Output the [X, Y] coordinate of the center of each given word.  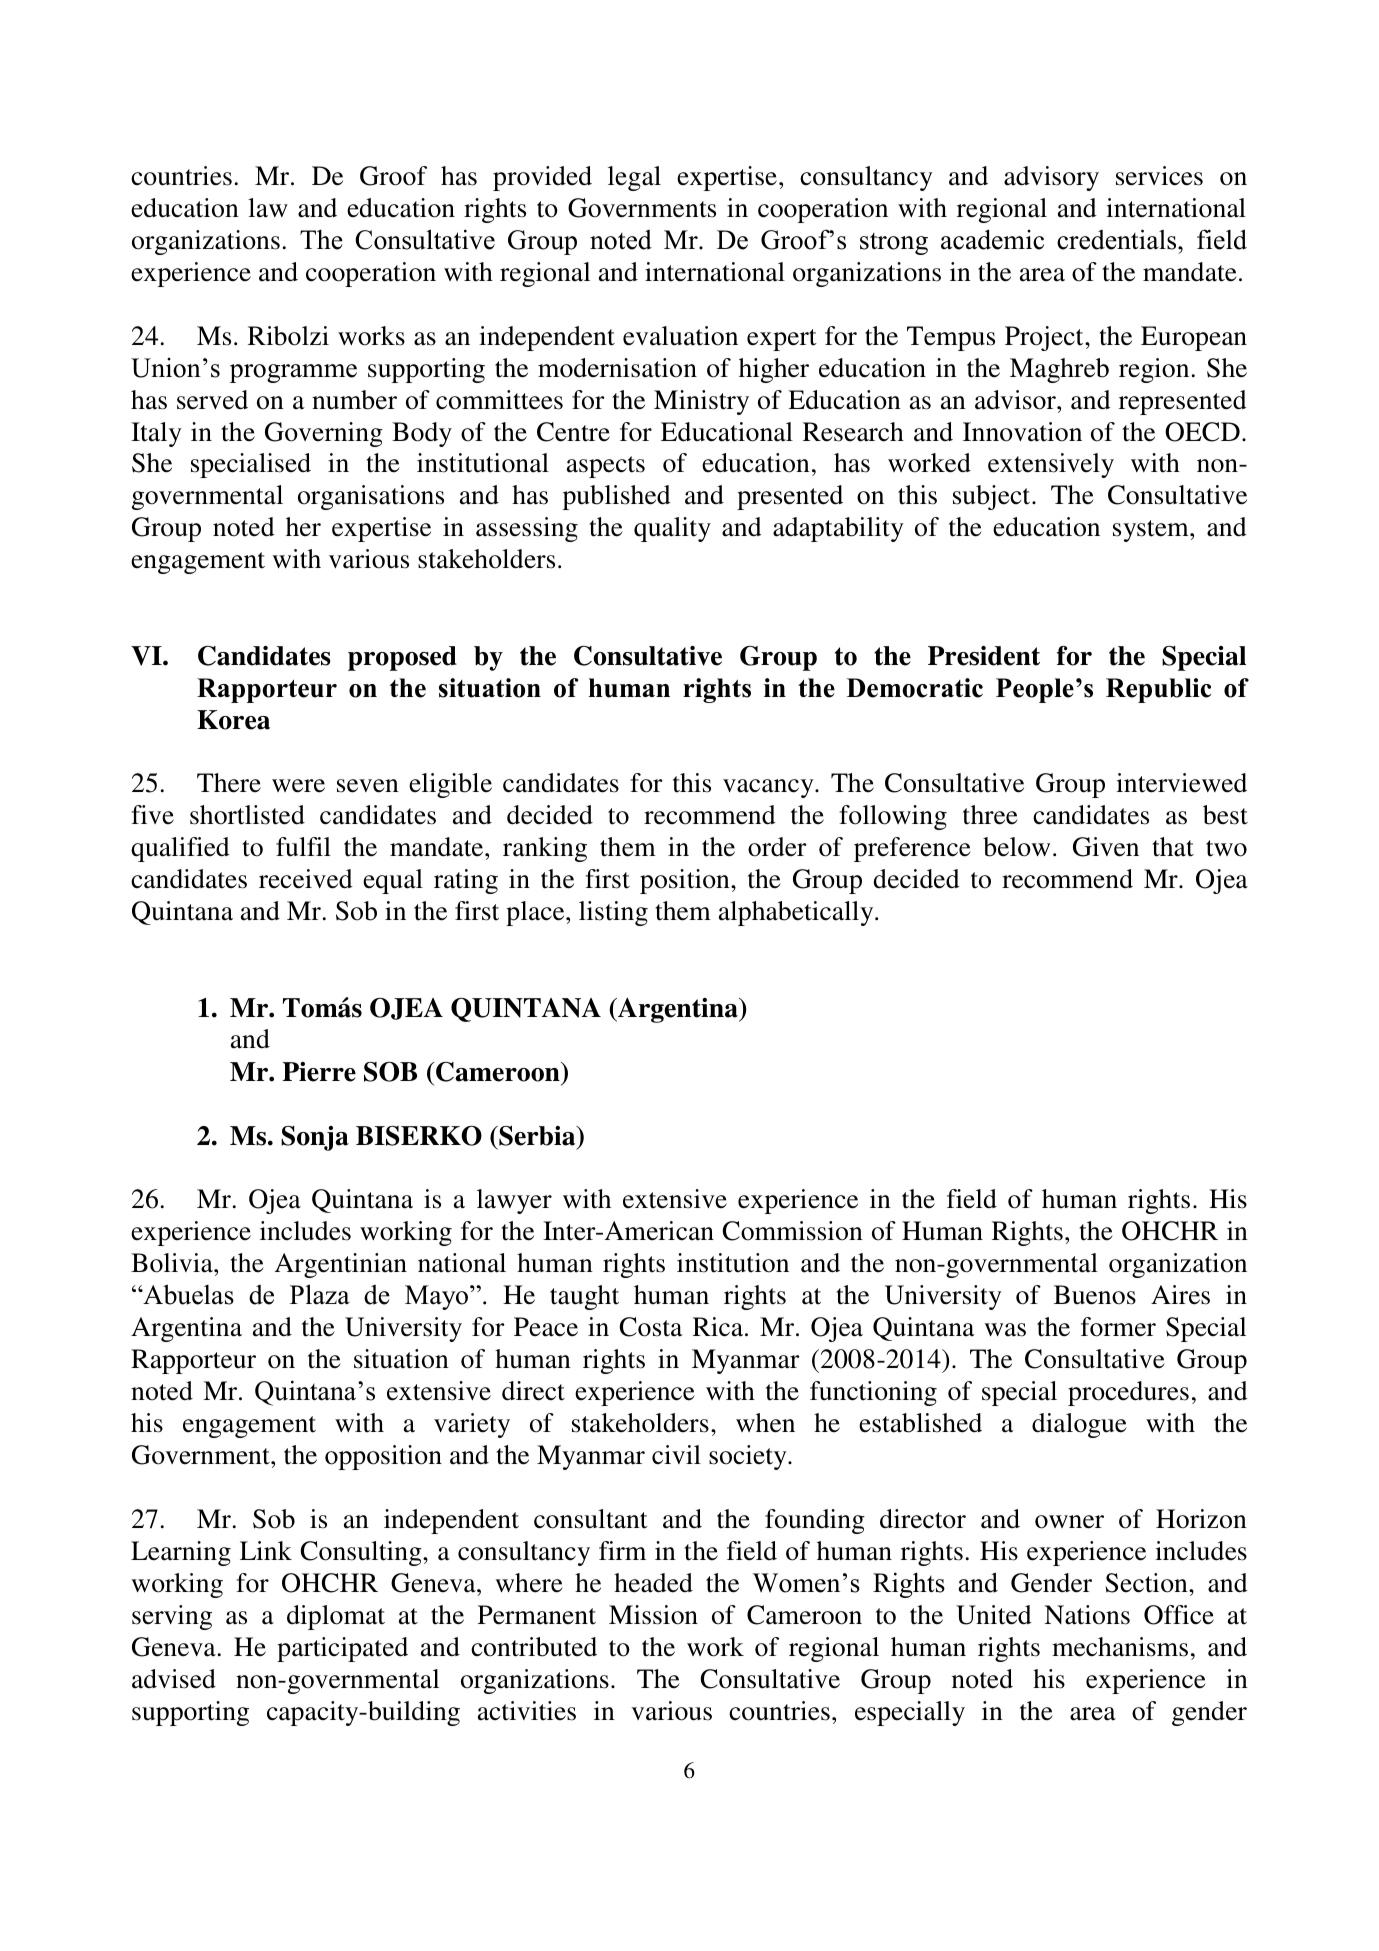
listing [613, 913]
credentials [1118, 239]
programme [293, 373]
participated [342, 1649]
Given [1106, 847]
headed [653, 1583]
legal [634, 178]
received [306, 879]
